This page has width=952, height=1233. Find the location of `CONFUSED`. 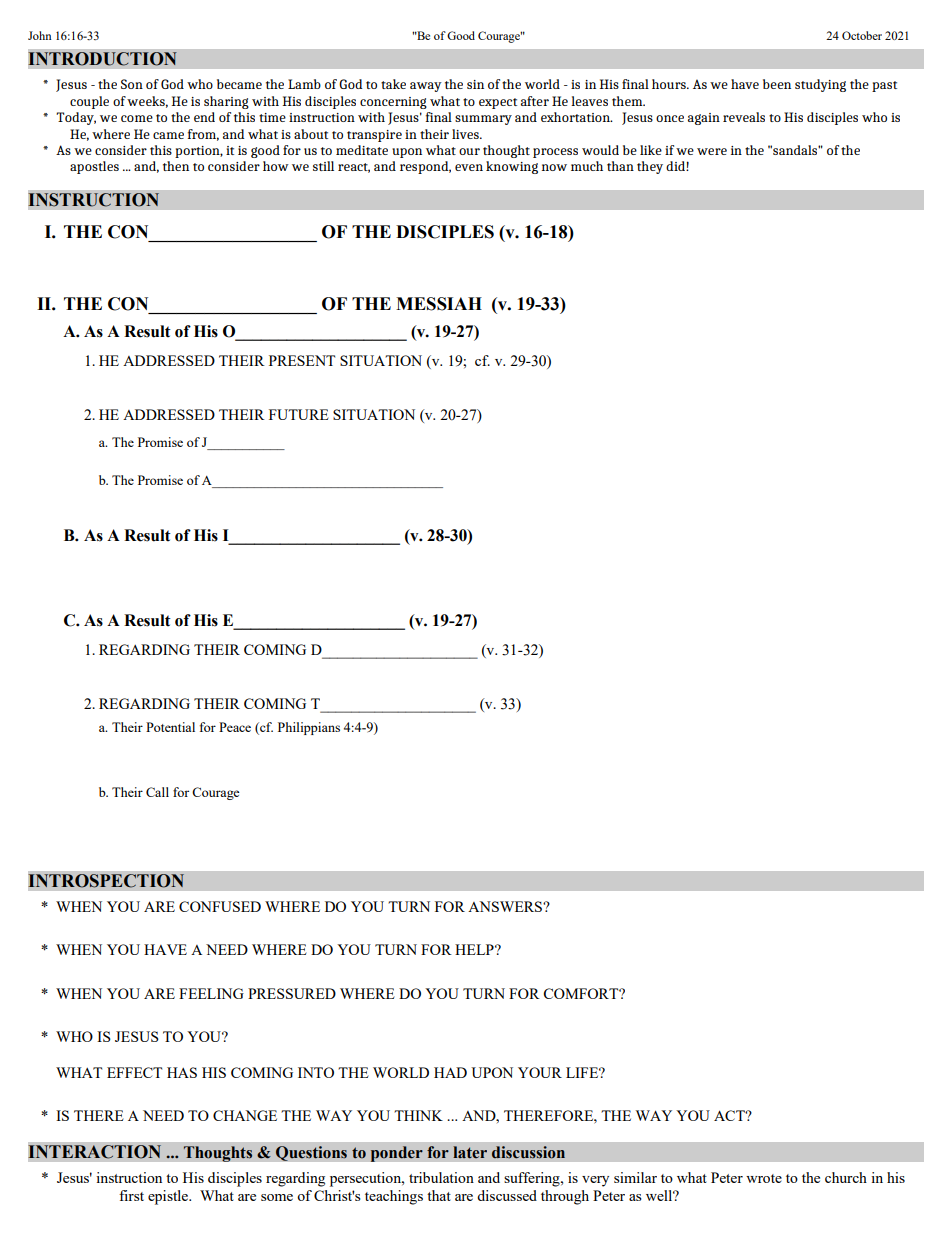

CONFUSED is located at coordinates (220, 906).
